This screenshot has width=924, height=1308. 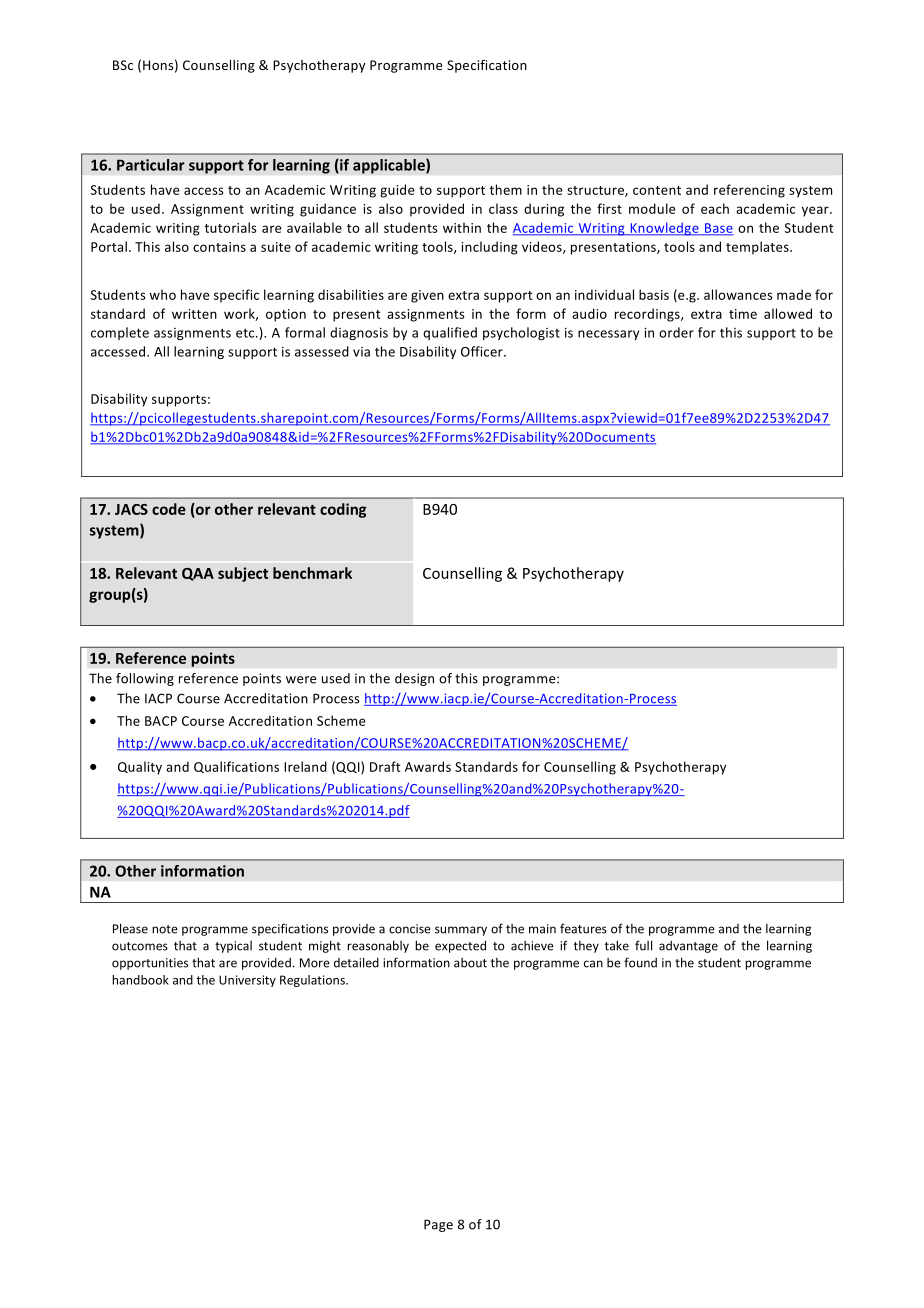 What do you see at coordinates (438, 1225) in the screenshot?
I see `Page` at bounding box center [438, 1225].
